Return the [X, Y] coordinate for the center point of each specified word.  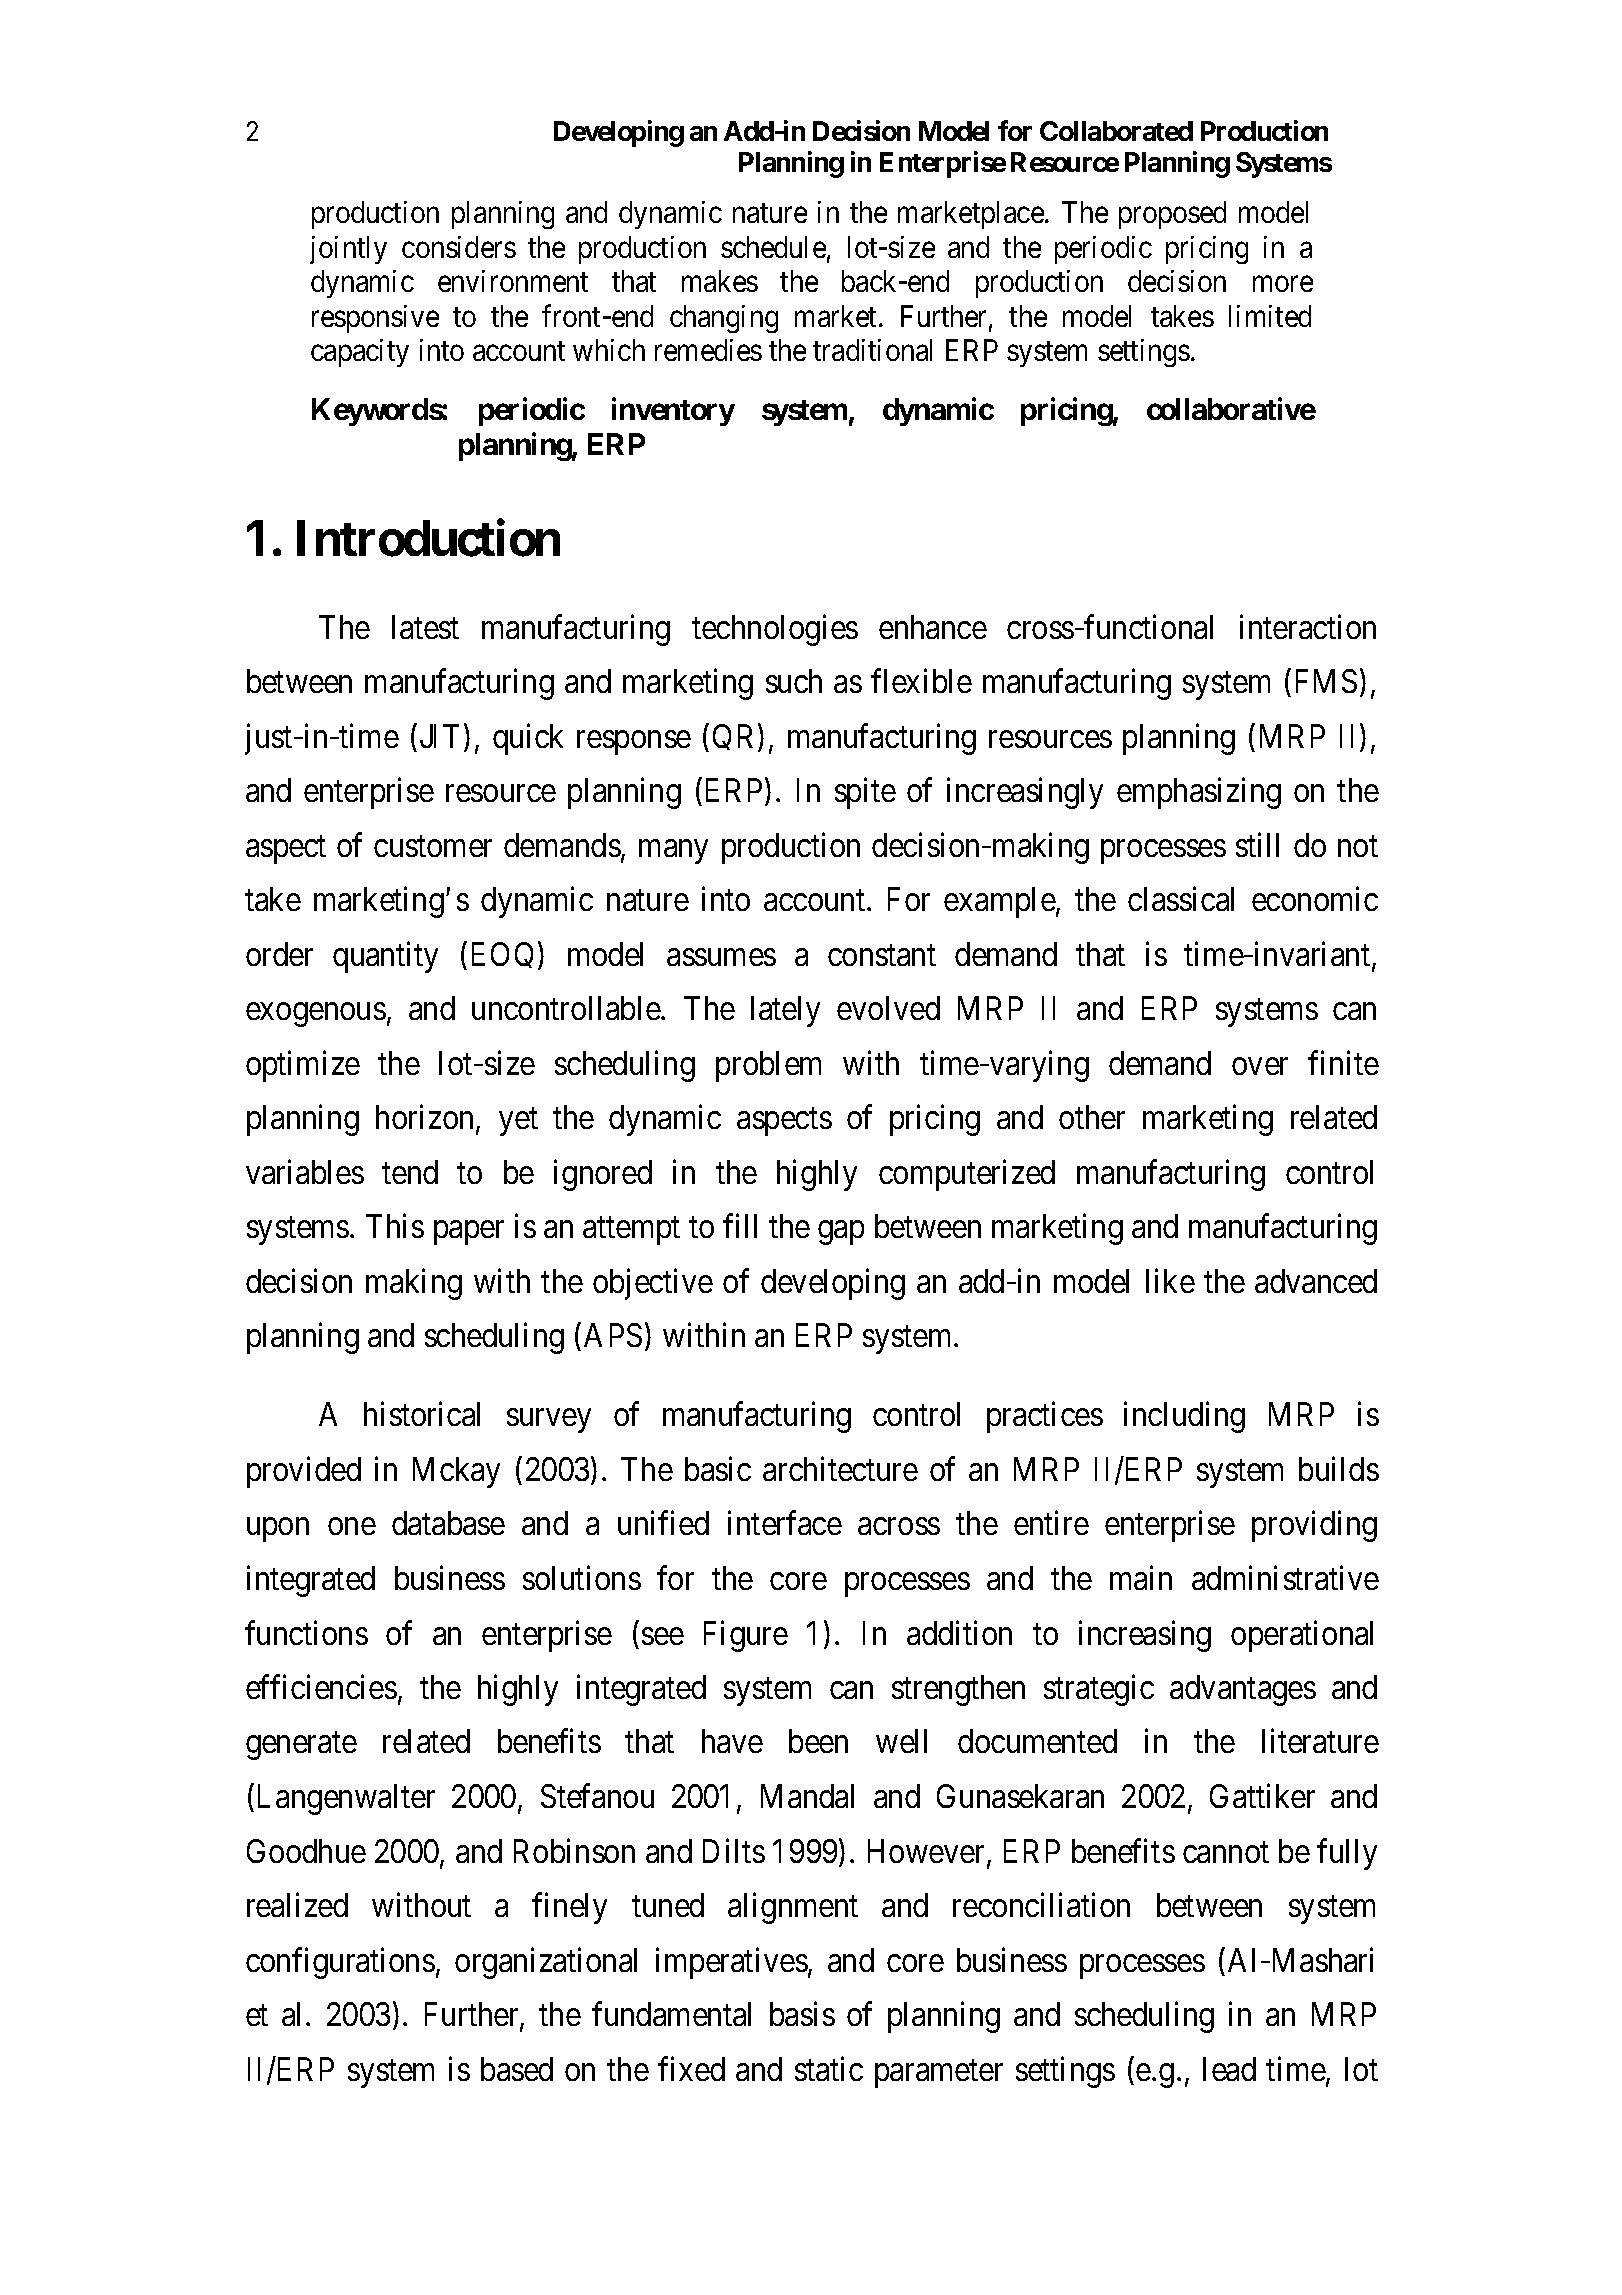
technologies [775, 630]
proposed [1172, 215]
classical [1181, 899]
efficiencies [321, 1687]
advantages [1243, 1690]
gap [841, 1233]
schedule [773, 247]
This [395, 1226]
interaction [1308, 626]
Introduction [428, 538]
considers [459, 247]
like [1170, 1281]
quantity [385, 957]
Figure [746, 1636]
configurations [340, 1963]
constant [882, 955]
